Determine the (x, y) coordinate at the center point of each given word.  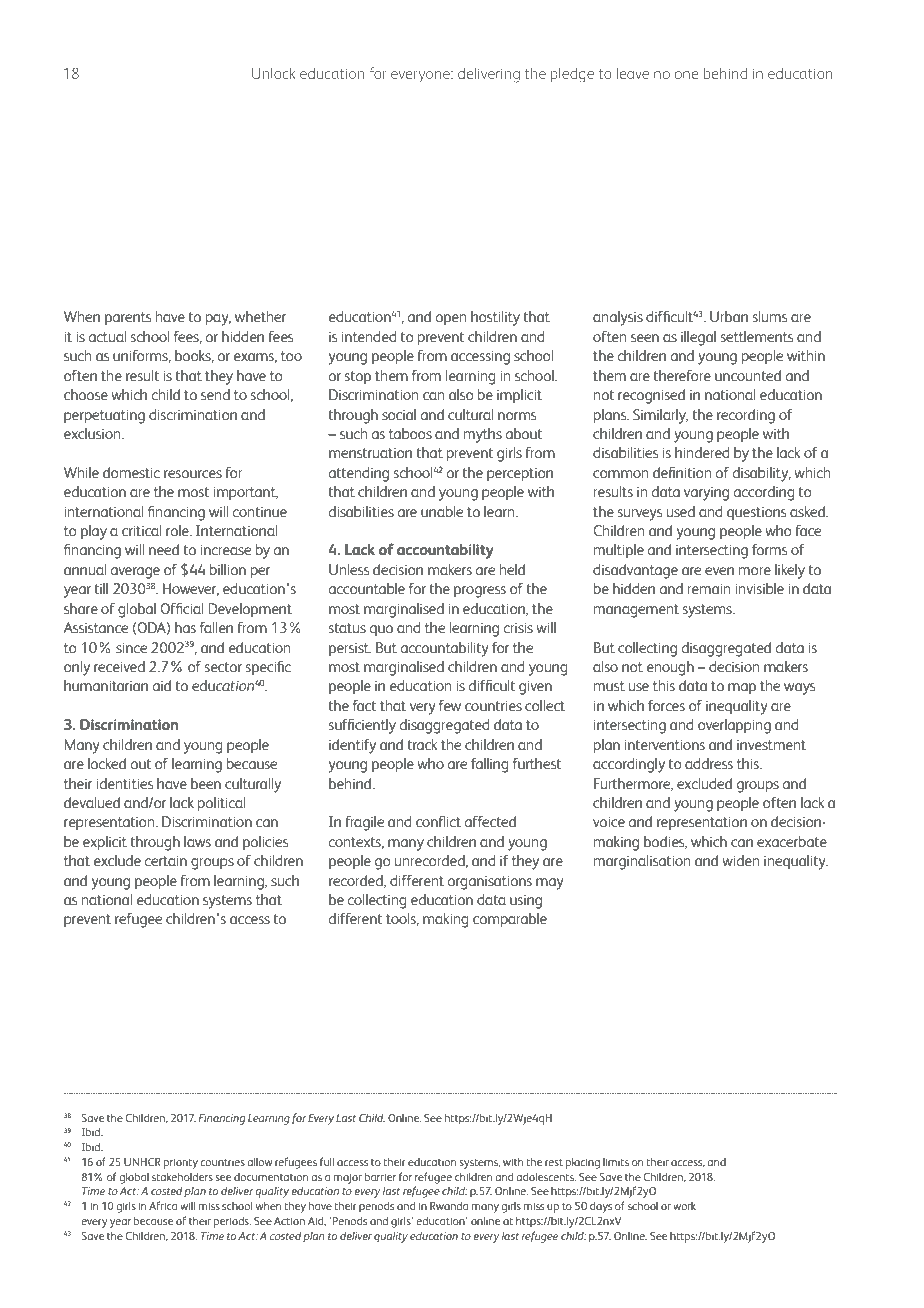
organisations (490, 883)
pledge (572, 75)
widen (741, 860)
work (684, 1206)
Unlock (273, 73)
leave (633, 73)
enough (670, 668)
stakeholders (182, 1177)
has (185, 627)
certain (166, 861)
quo (381, 631)
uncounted (748, 375)
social (399, 414)
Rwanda (449, 1206)
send (215, 394)
